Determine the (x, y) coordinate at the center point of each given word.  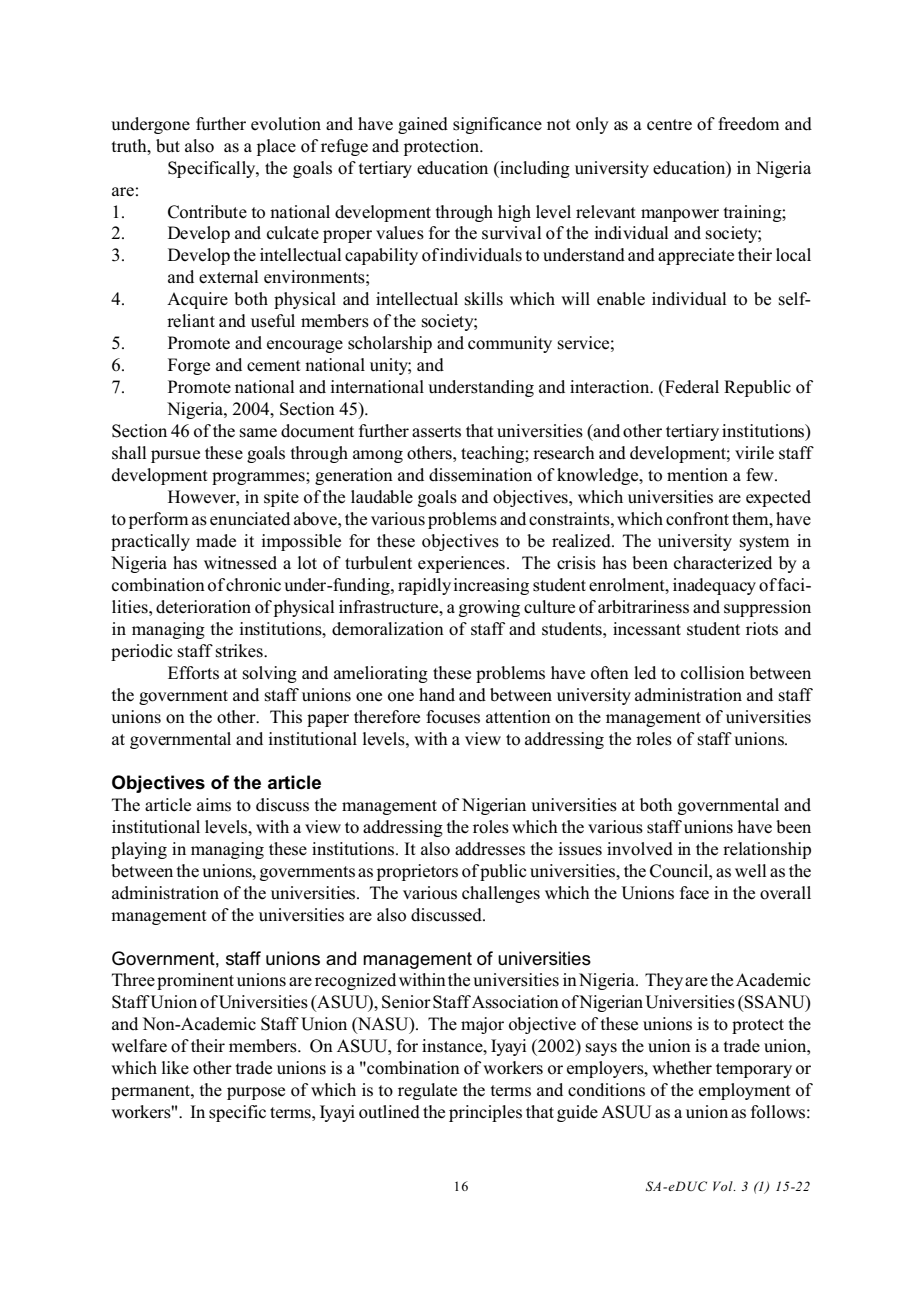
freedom (748, 124)
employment (745, 1091)
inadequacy (714, 586)
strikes (240, 651)
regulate (427, 1091)
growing (489, 608)
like (175, 1067)
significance (497, 125)
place (276, 147)
